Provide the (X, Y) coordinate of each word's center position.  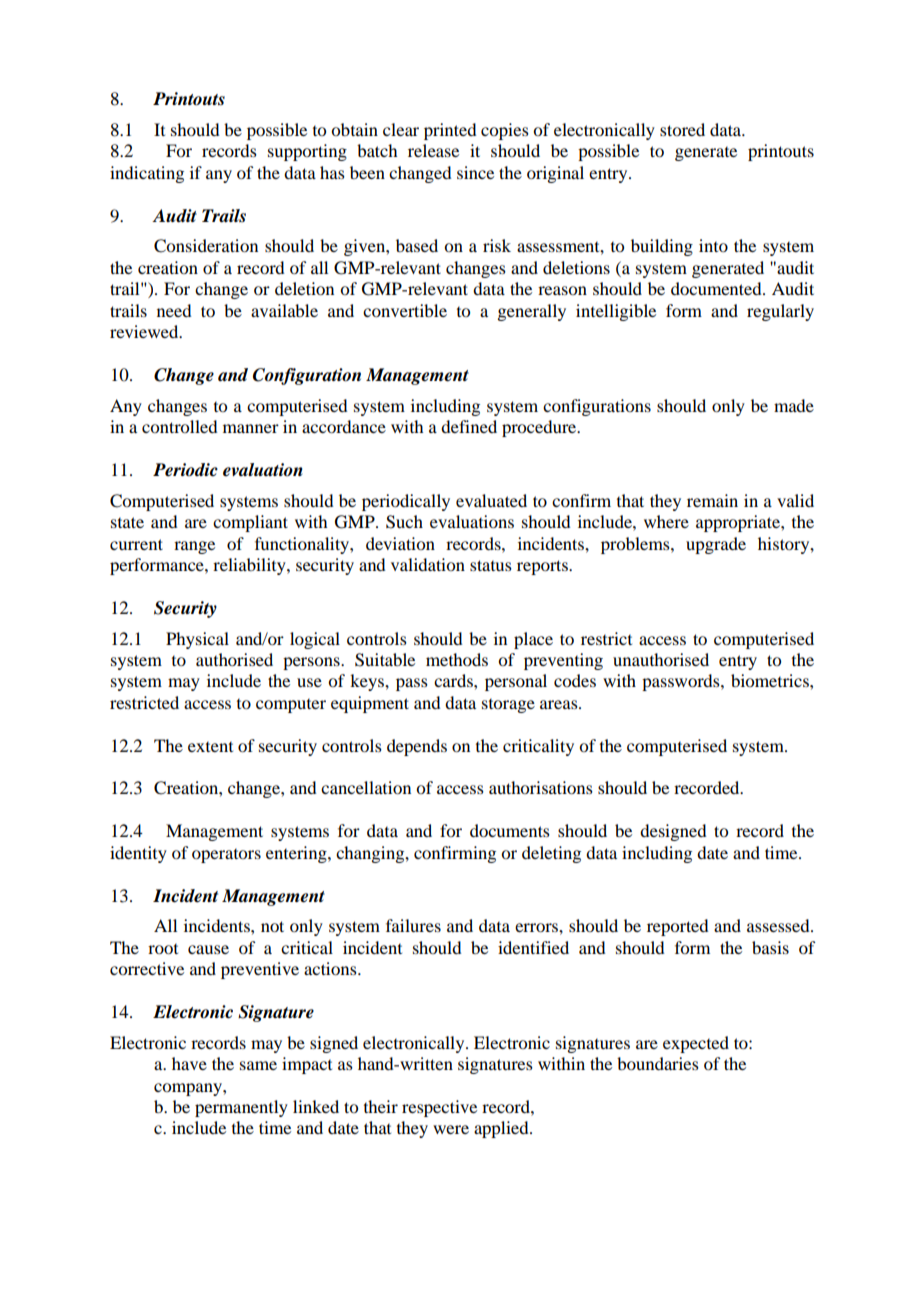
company (189, 1089)
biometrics (771, 680)
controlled (179, 426)
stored (682, 129)
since (475, 172)
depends (417, 747)
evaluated (491, 500)
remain (712, 500)
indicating (147, 174)
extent (210, 747)
